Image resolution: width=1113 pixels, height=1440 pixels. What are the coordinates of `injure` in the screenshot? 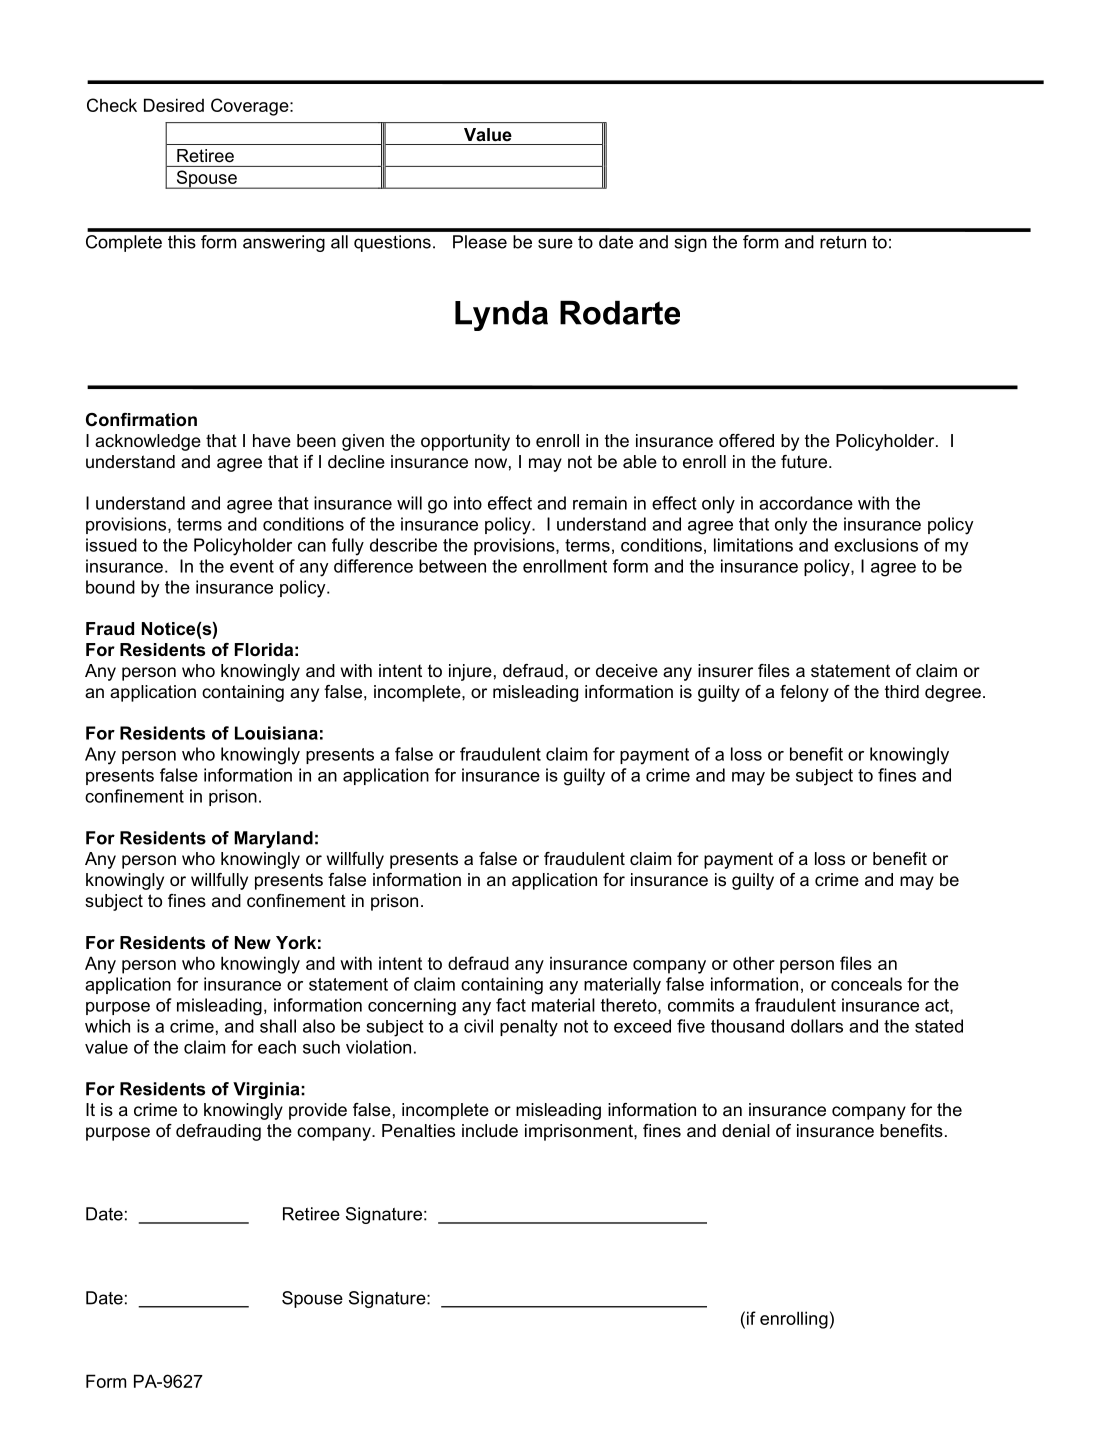 It's located at (470, 672).
